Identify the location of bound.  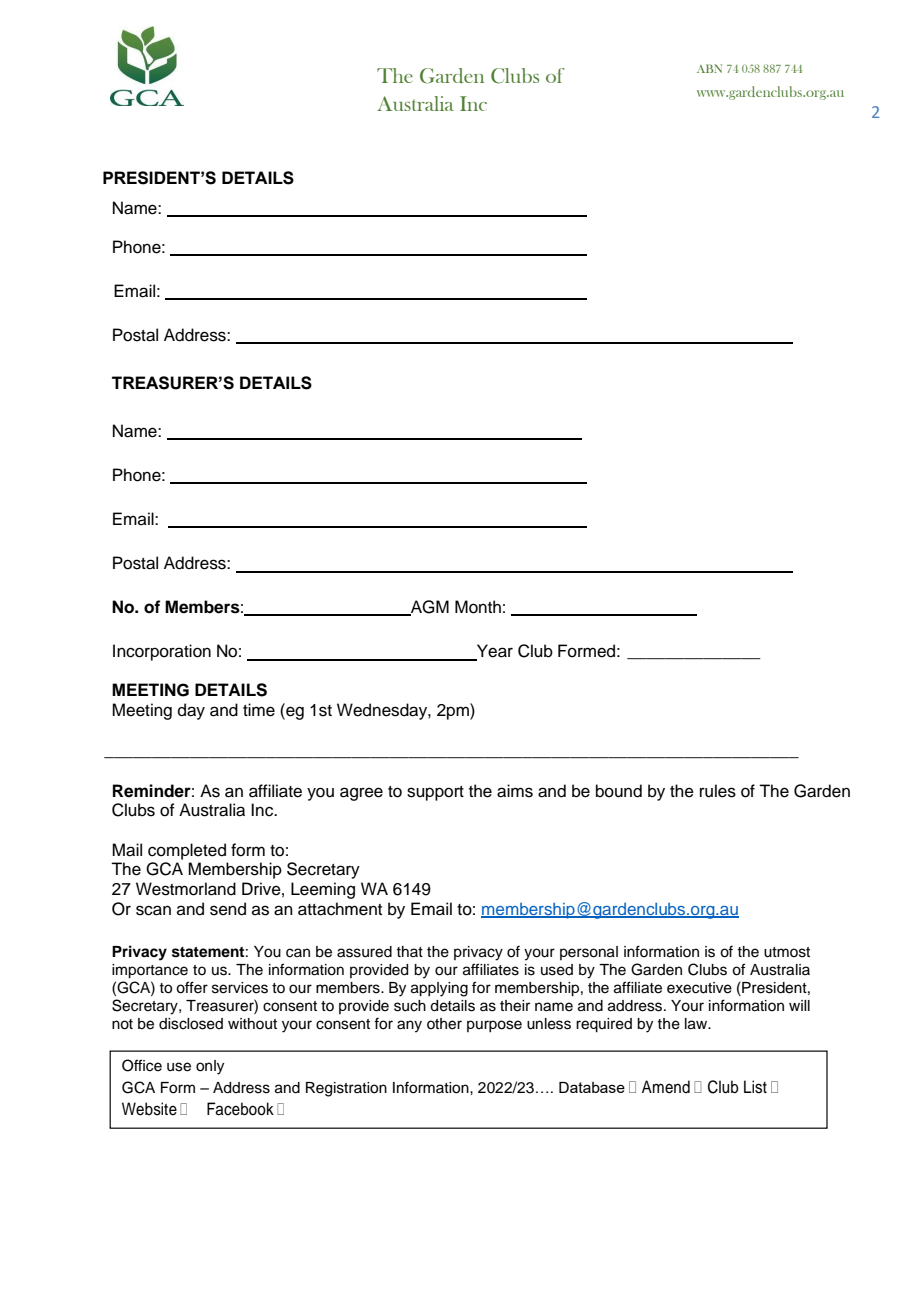
(619, 791).
